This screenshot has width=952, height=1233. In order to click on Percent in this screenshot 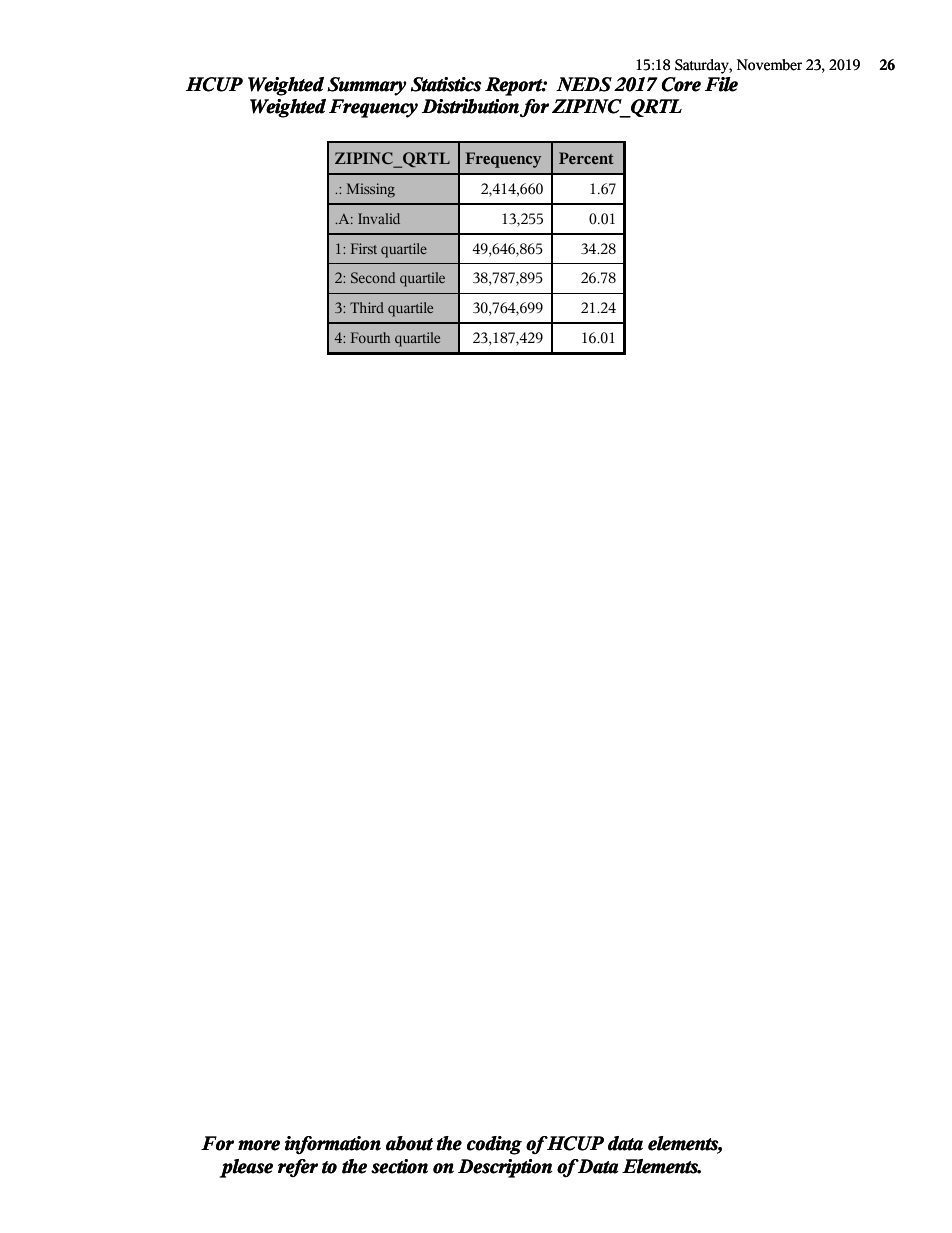, I will do `click(586, 158)`.
